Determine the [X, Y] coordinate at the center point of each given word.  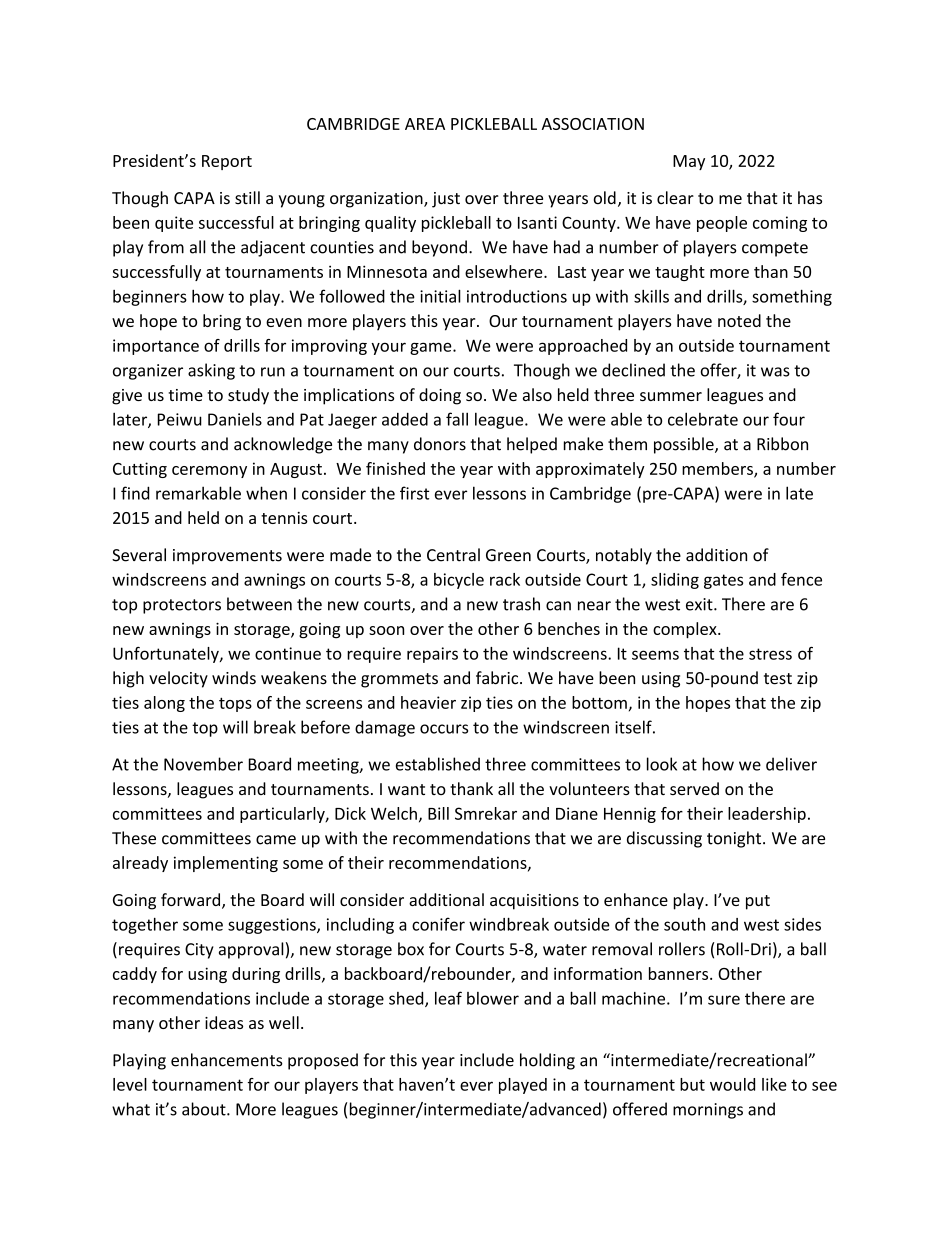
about [205, 1109]
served [694, 788]
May [689, 162]
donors [440, 444]
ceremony [209, 472]
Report [227, 162]
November [203, 764]
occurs [444, 729]
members [718, 469]
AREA [425, 124]
